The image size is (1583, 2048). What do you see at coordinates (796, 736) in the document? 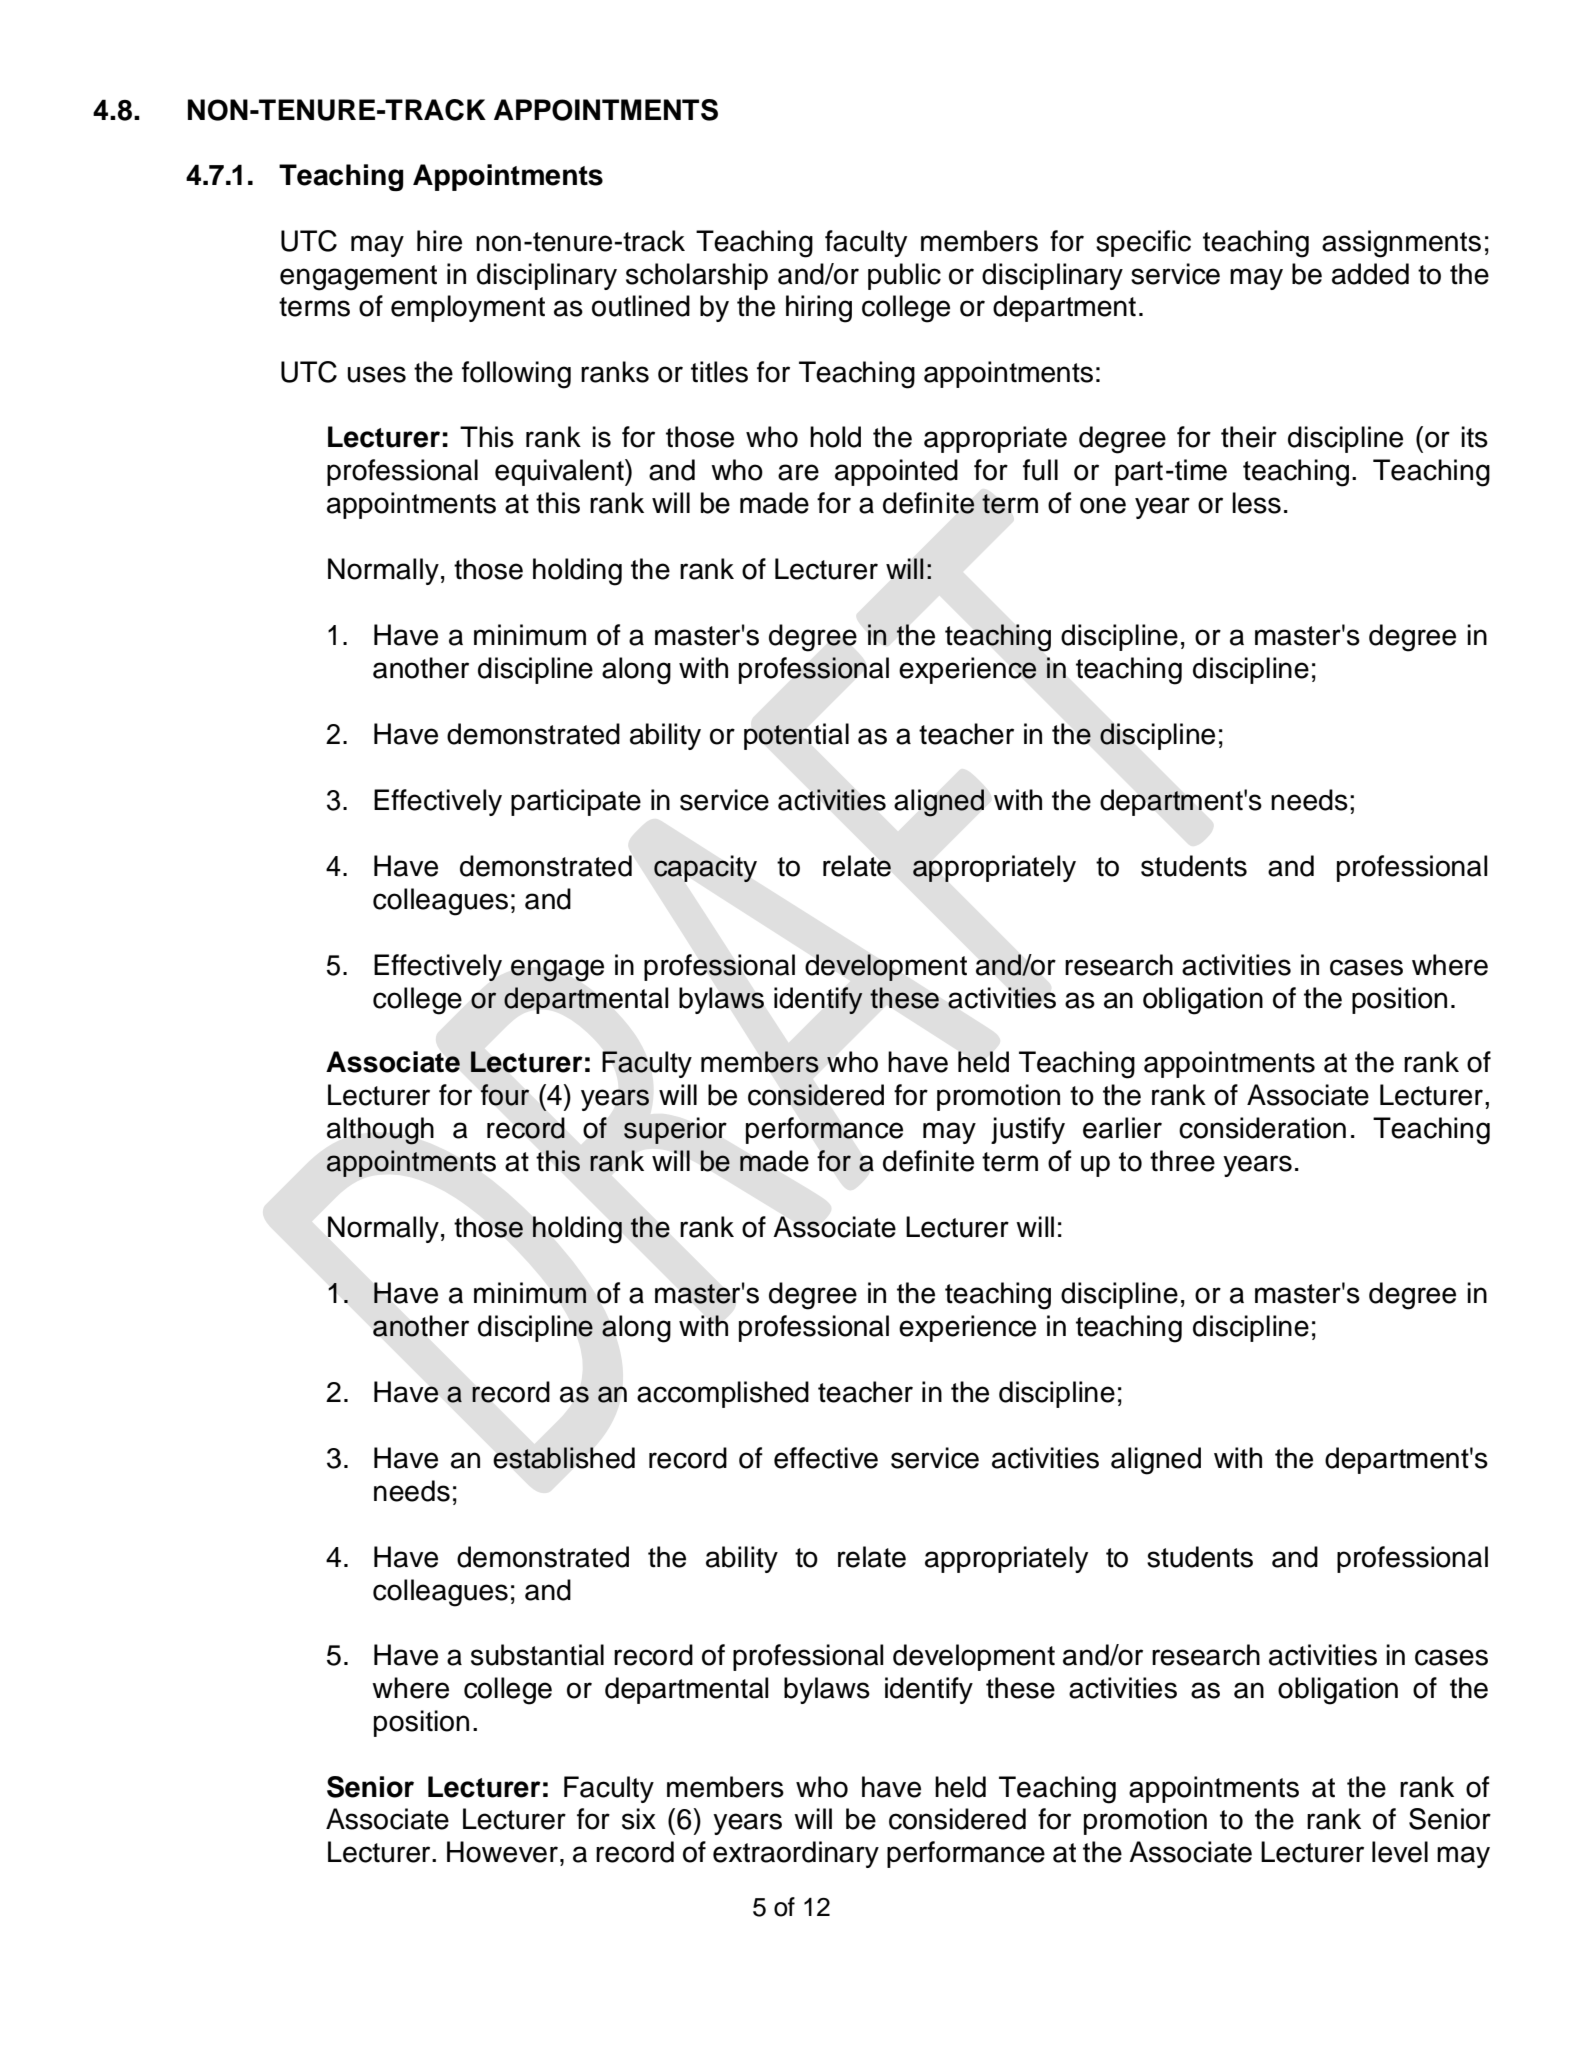
I see `potential` at bounding box center [796, 736].
